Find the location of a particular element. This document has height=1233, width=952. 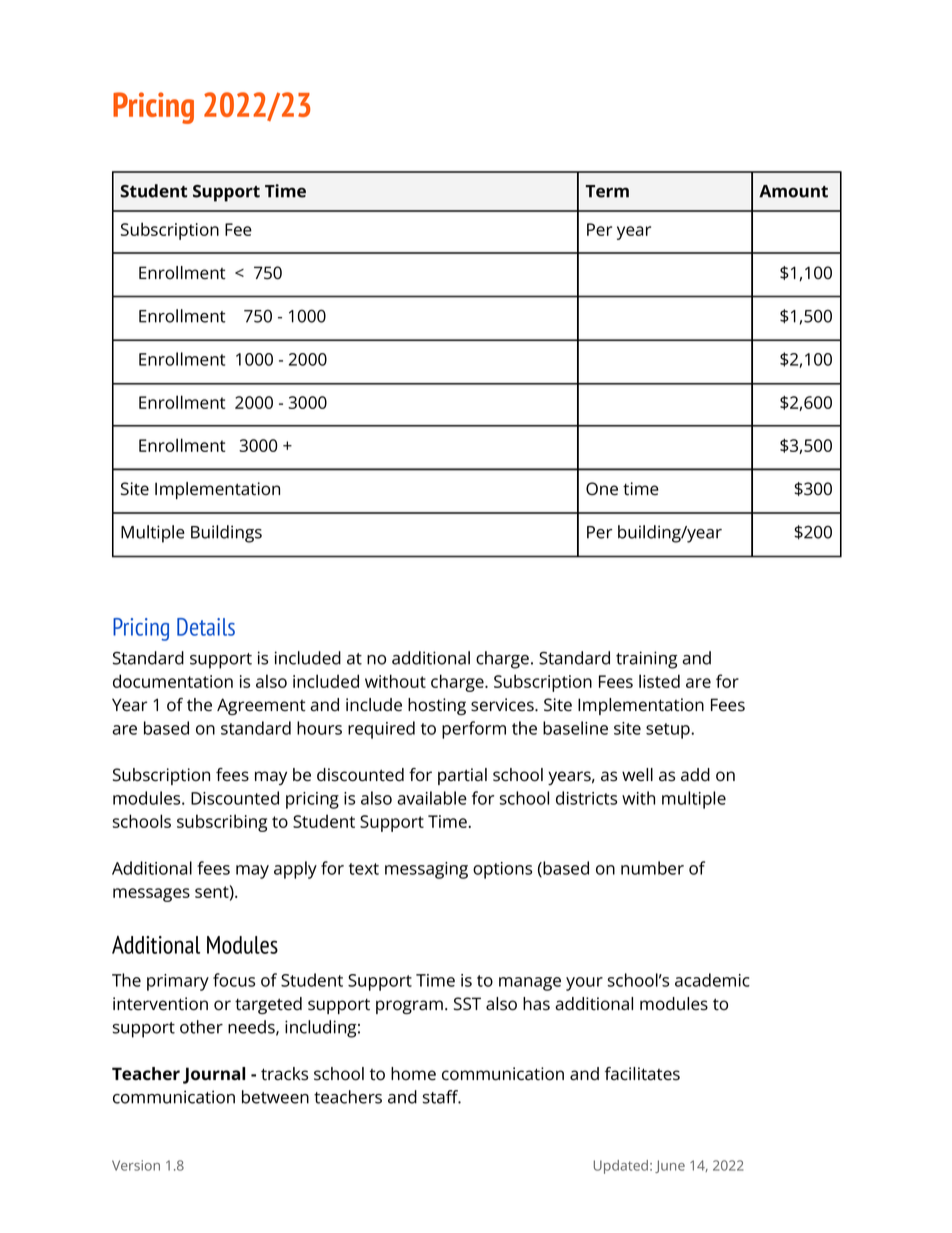

training is located at coordinates (646, 660).
